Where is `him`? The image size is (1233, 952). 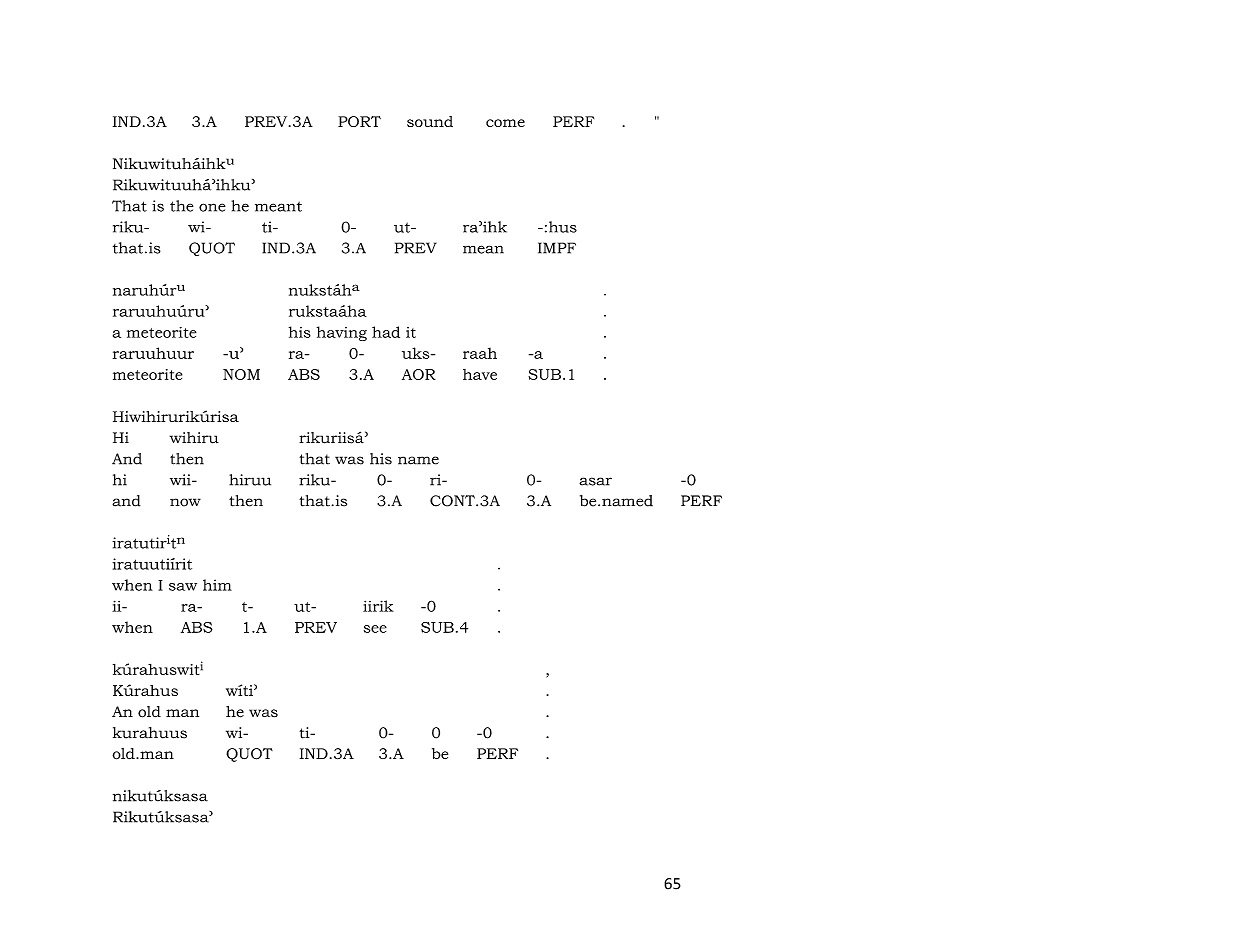 him is located at coordinates (217, 585).
